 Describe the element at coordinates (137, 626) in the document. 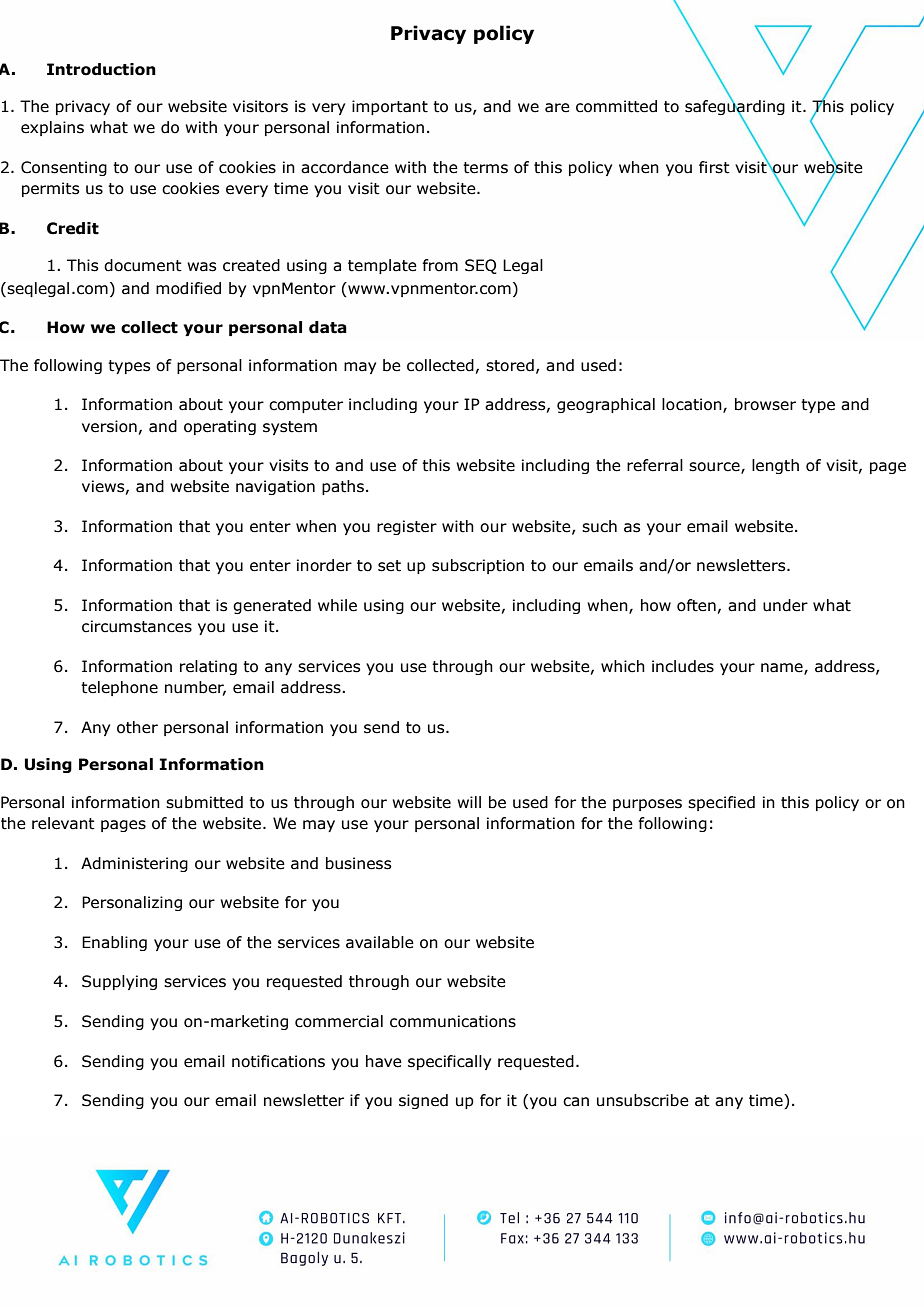

I see `circumstances` at that location.
